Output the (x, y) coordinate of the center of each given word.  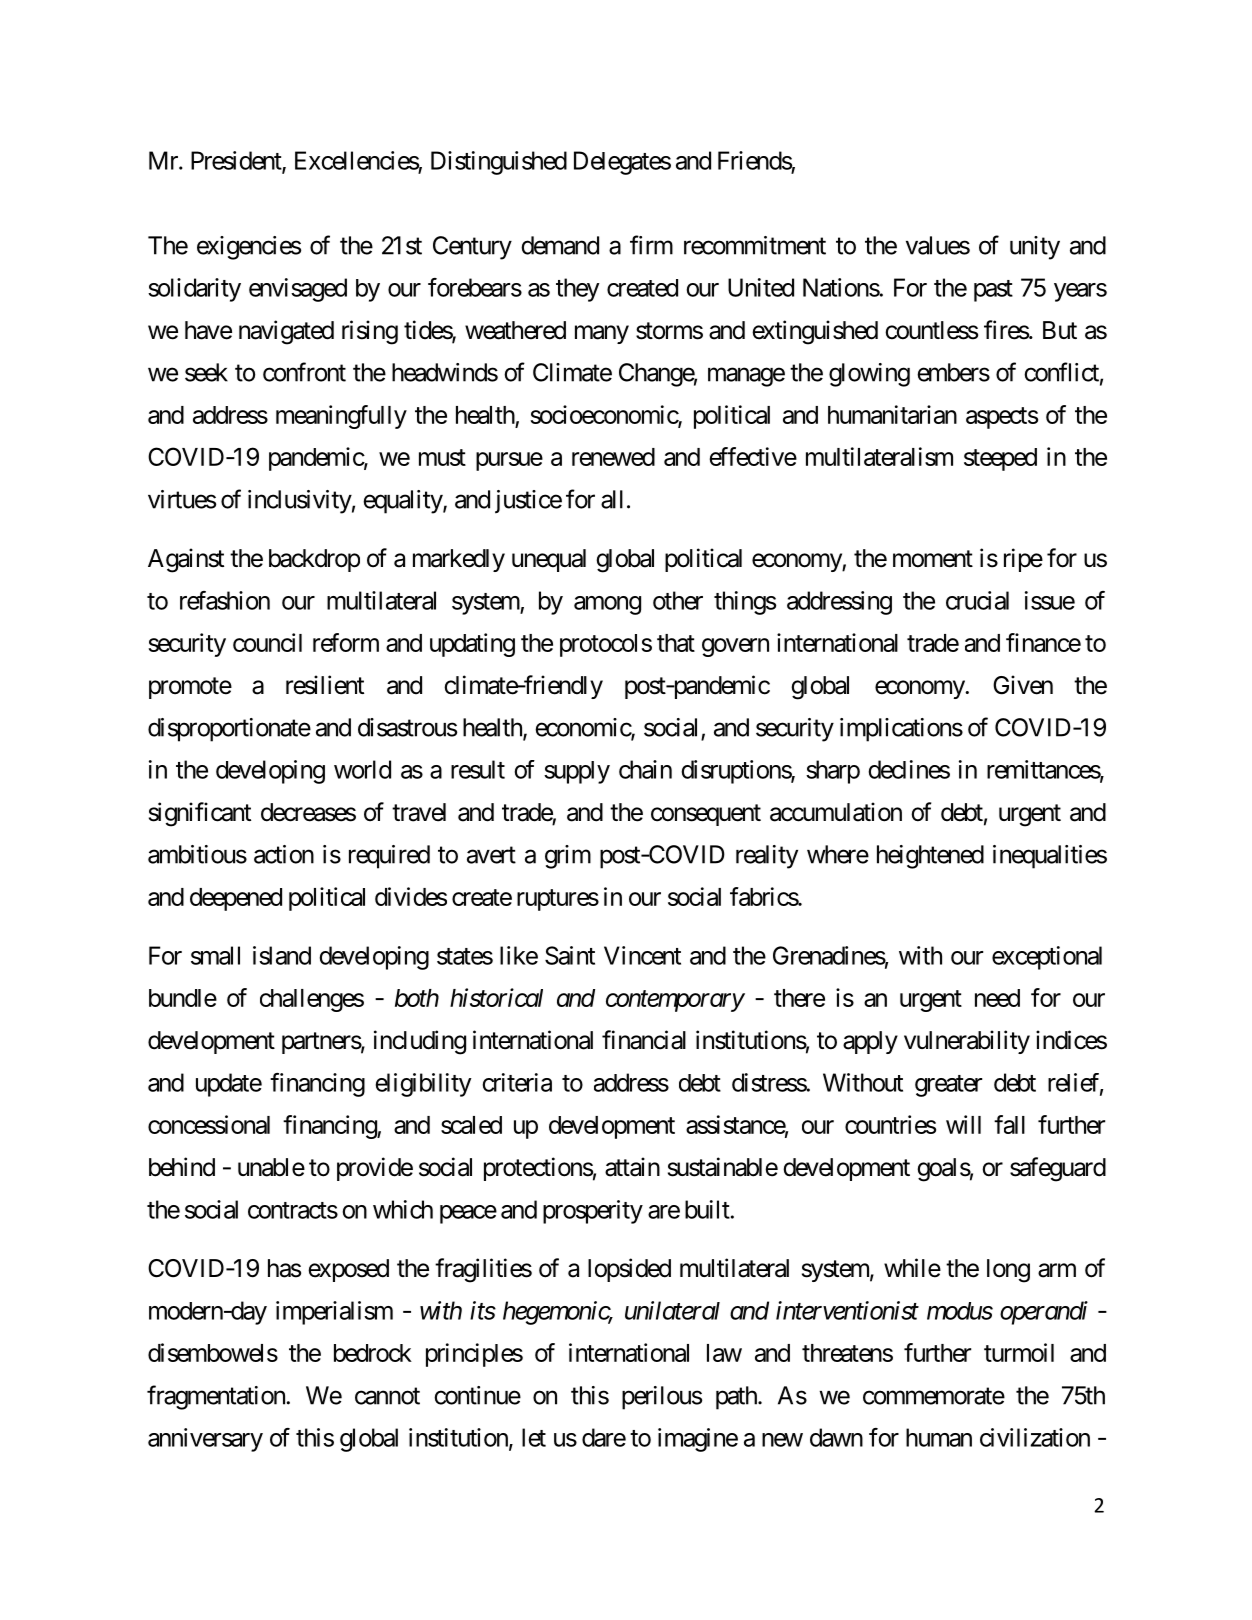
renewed (613, 457)
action (284, 854)
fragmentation (217, 1397)
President (237, 161)
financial (644, 1040)
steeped (1000, 459)
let (534, 1437)
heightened (930, 857)
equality (403, 502)
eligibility (424, 1085)
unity (1035, 248)
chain (645, 769)
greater (948, 1086)
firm (651, 245)
